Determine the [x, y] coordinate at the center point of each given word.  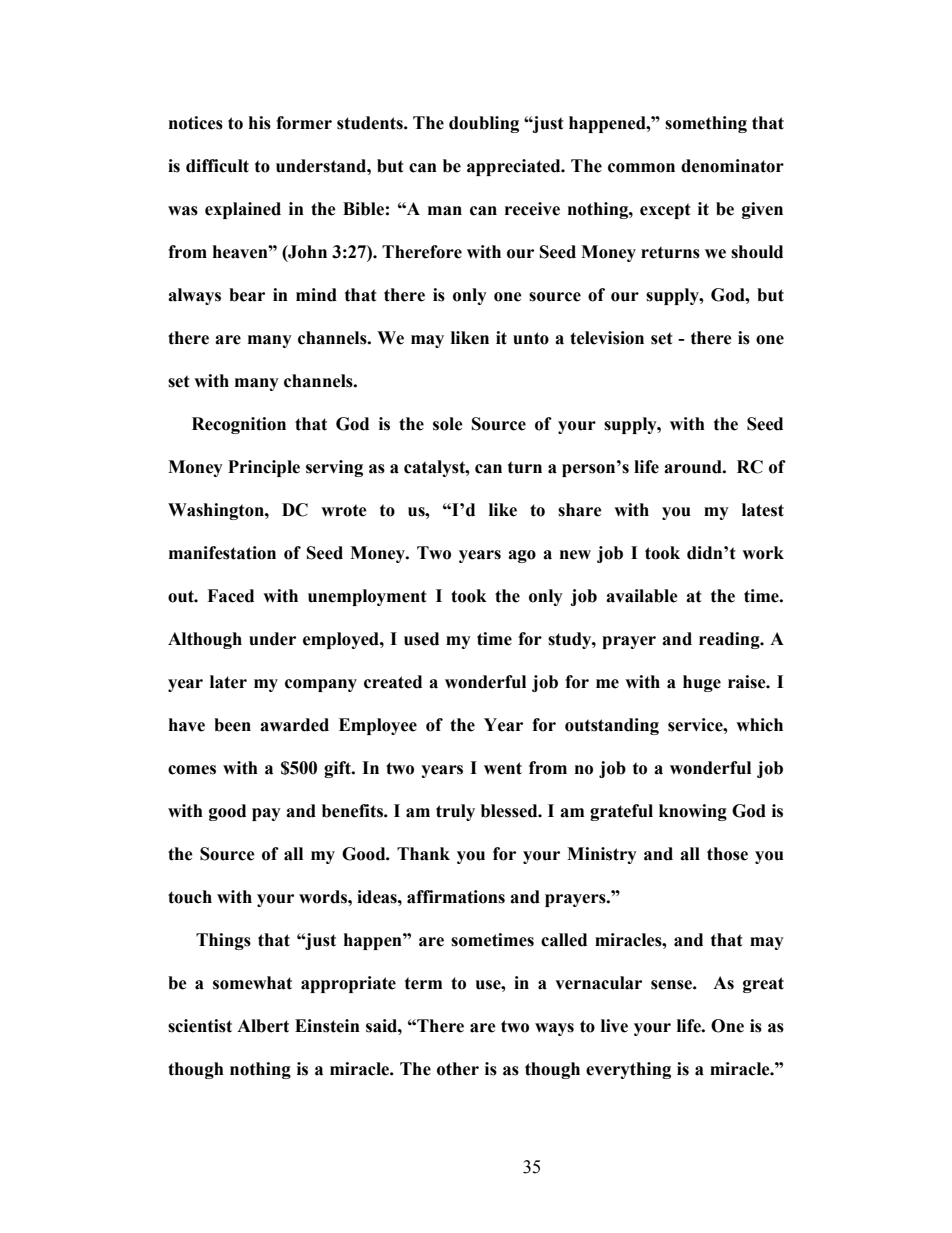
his [260, 123]
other [458, 1069]
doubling [484, 124]
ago [522, 556]
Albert [263, 1026]
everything [628, 1070]
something [706, 124]
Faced [230, 596]
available [642, 596]
